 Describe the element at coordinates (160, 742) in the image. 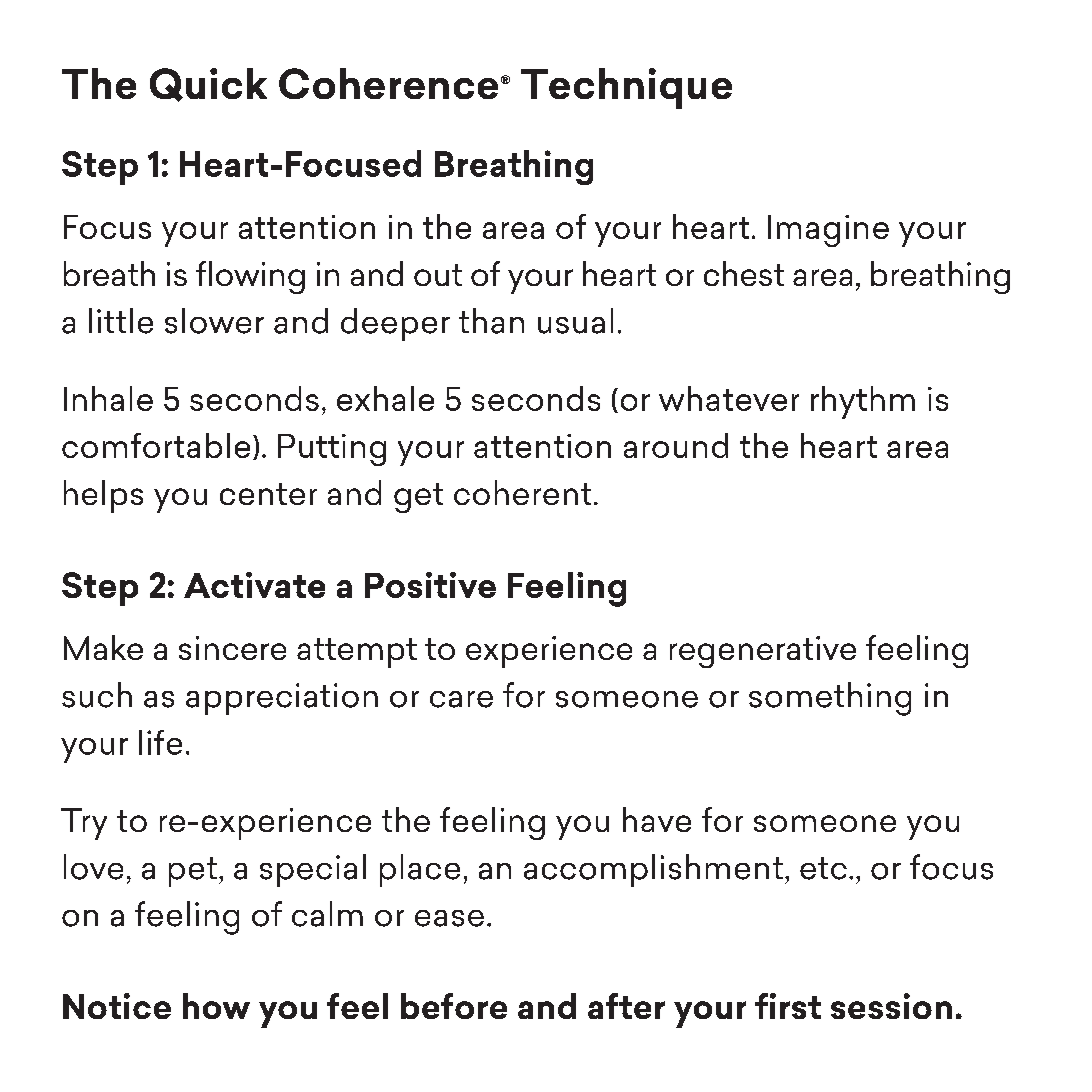

I see `life` at that location.
